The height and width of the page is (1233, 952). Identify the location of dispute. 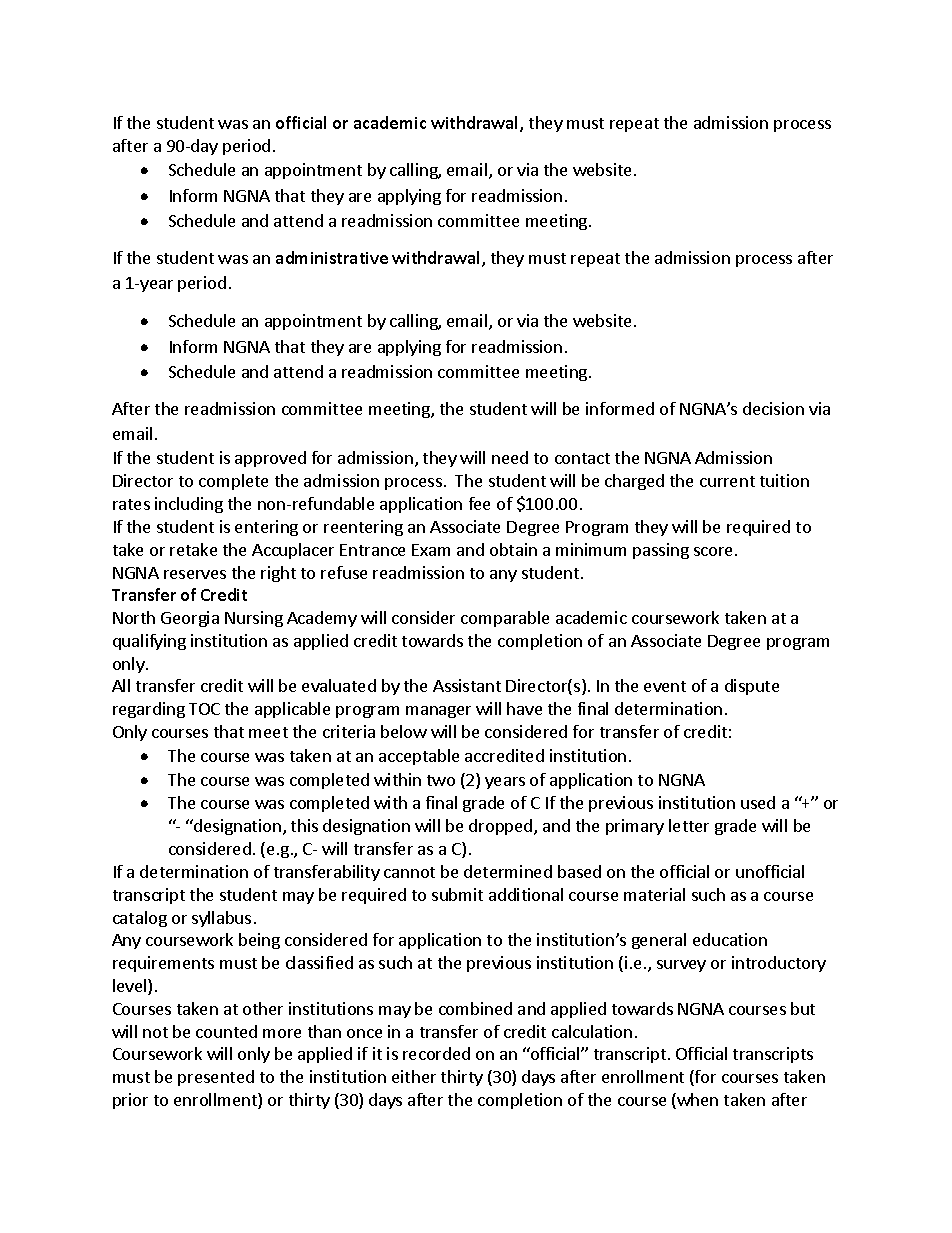
(752, 687).
